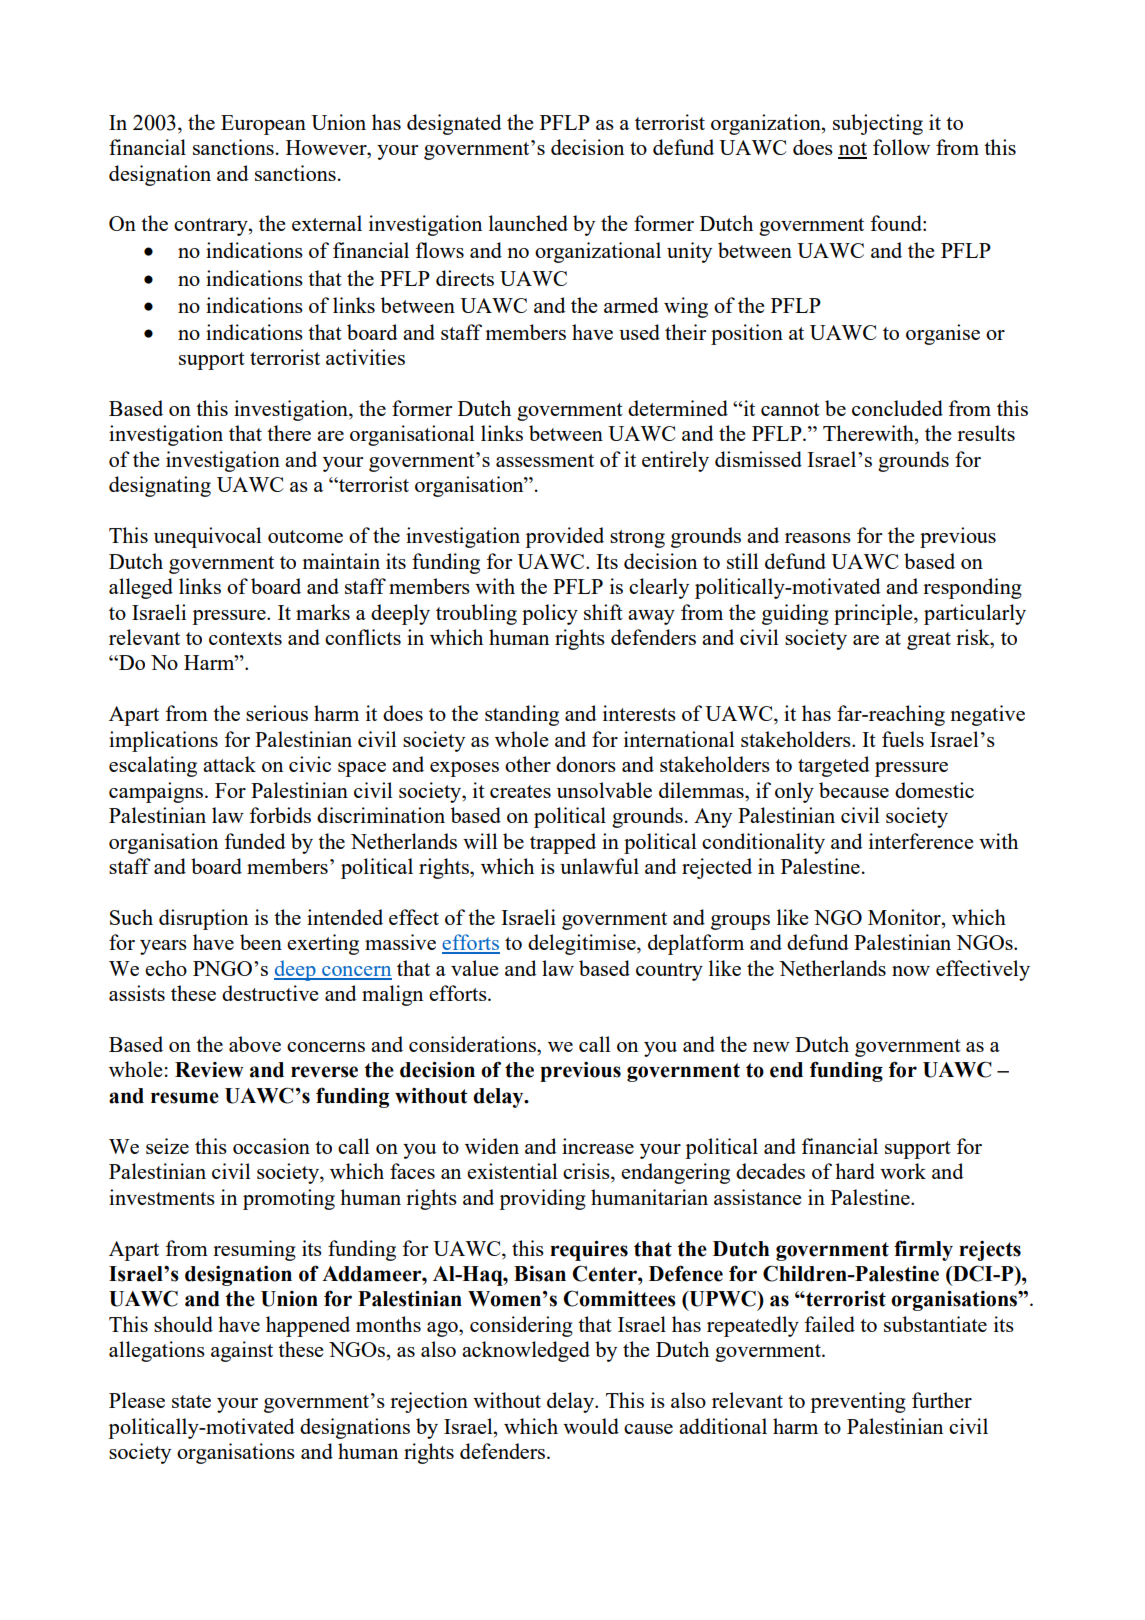 Image resolution: width=1145 pixels, height=1620 pixels. What do you see at coordinates (586, 764) in the screenshot?
I see `donors` at bounding box center [586, 764].
